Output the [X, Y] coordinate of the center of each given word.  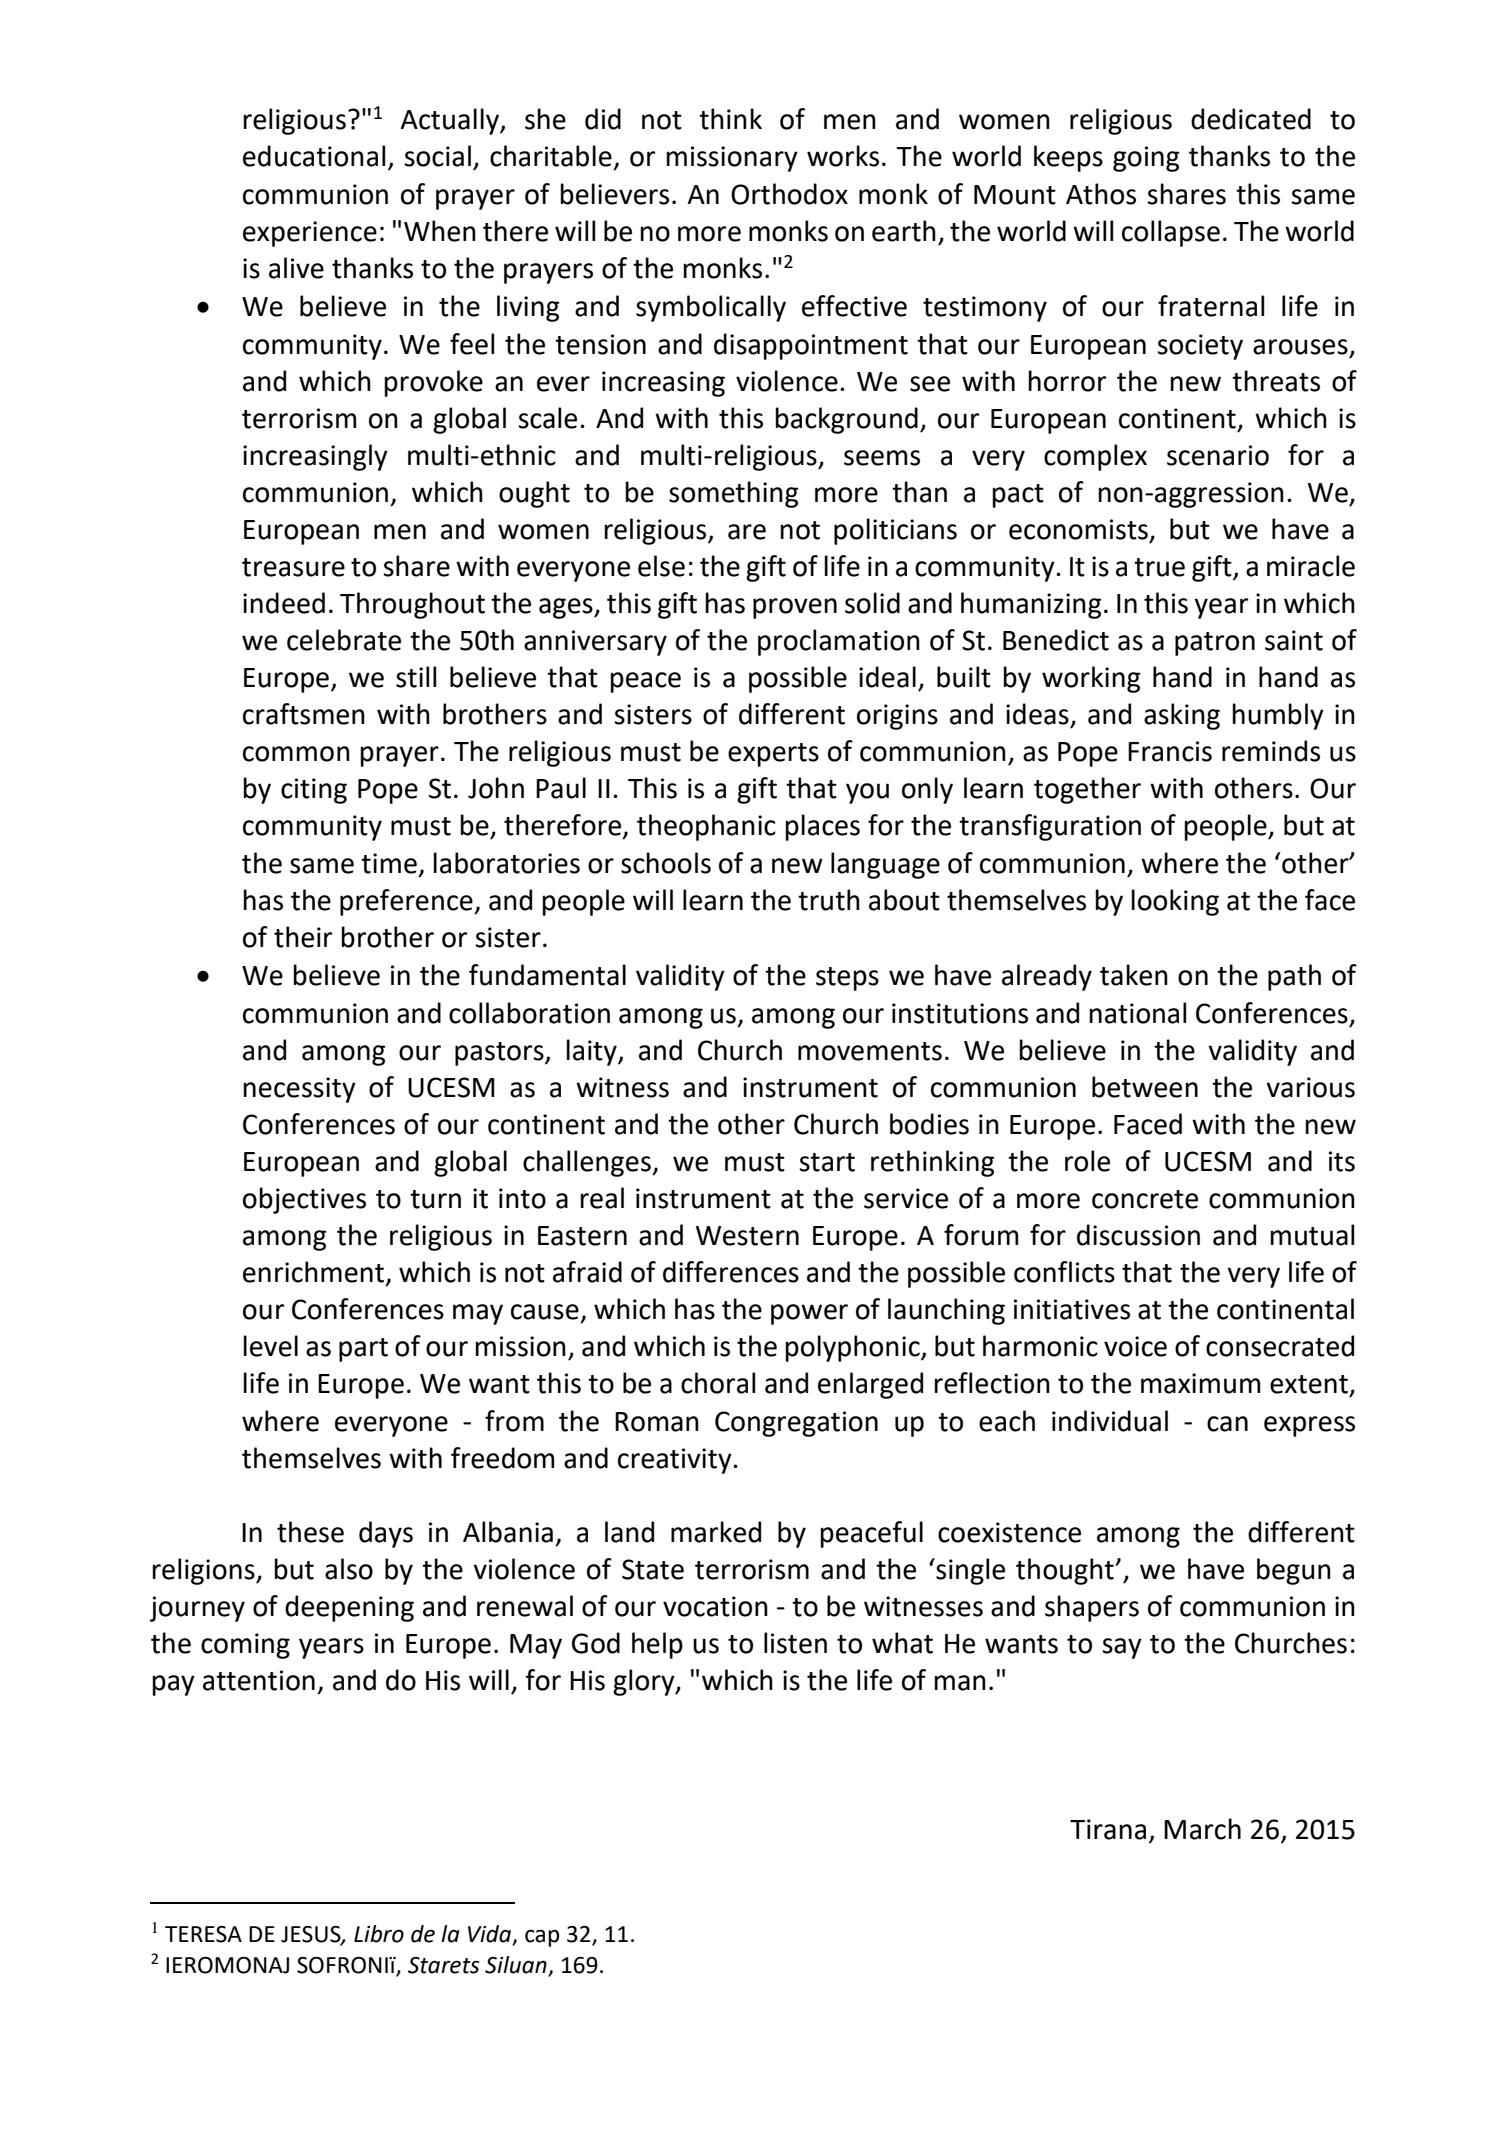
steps [847, 979]
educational [314, 156]
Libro [379, 1934]
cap [542, 1938]
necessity [299, 1090]
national [1137, 1013]
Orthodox [789, 194]
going [1146, 159]
